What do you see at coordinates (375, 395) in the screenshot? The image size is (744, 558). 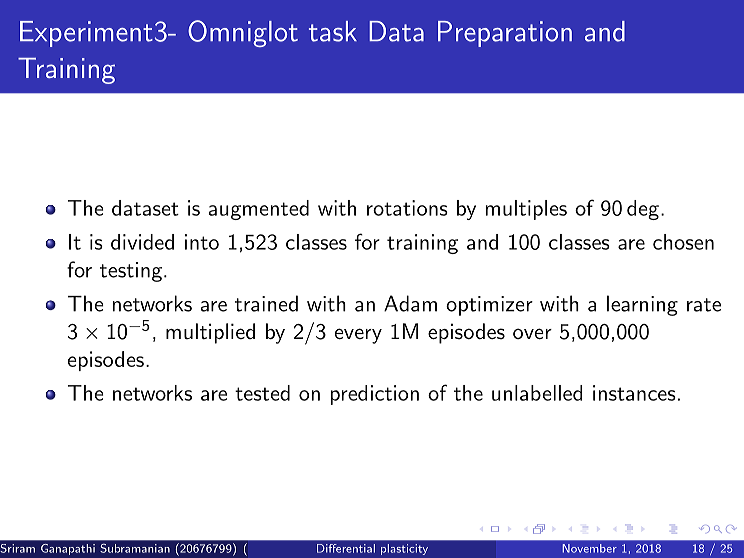 I see `prediction` at bounding box center [375, 395].
